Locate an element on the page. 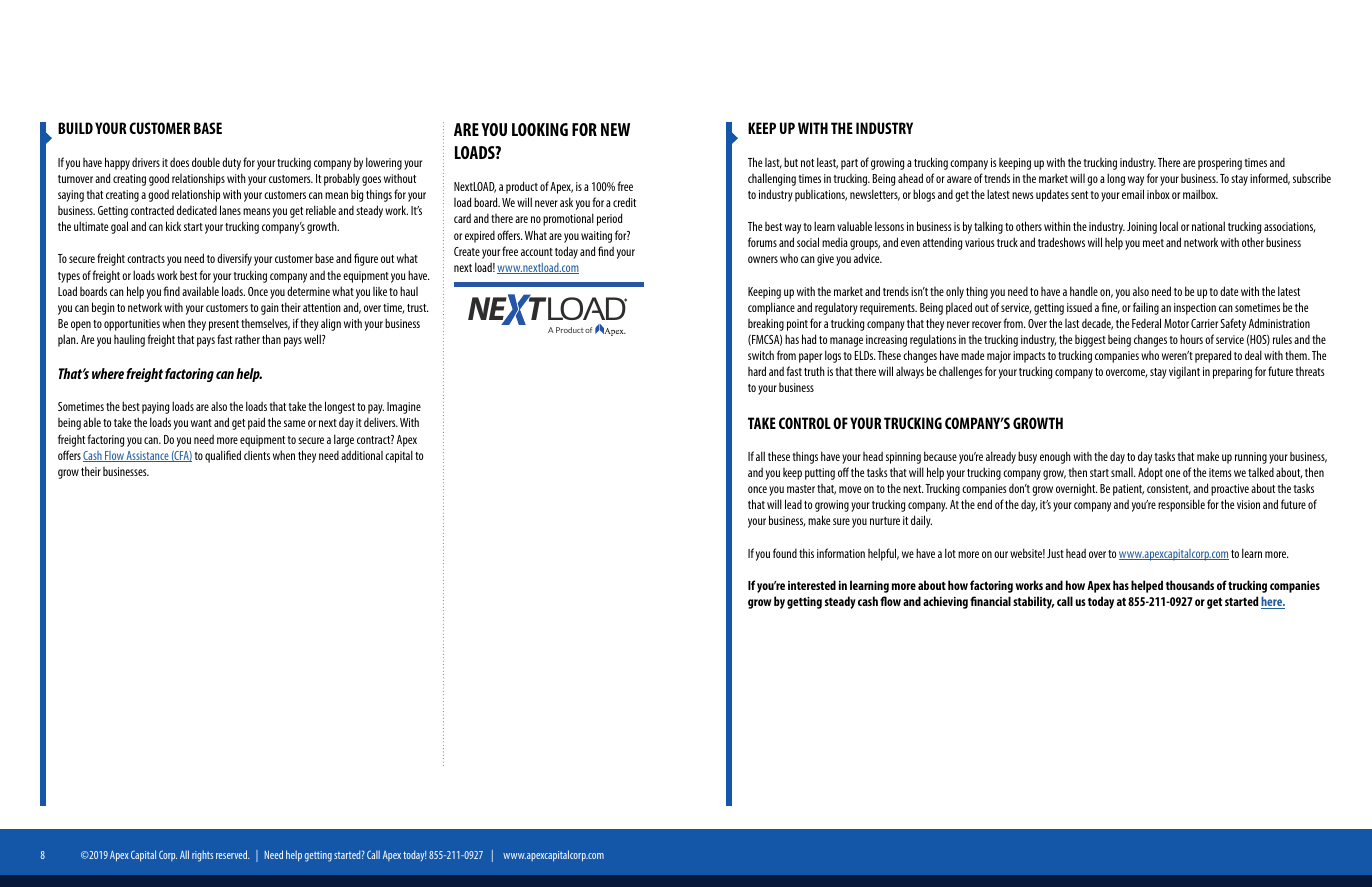  vigilant is located at coordinates (1184, 373).
